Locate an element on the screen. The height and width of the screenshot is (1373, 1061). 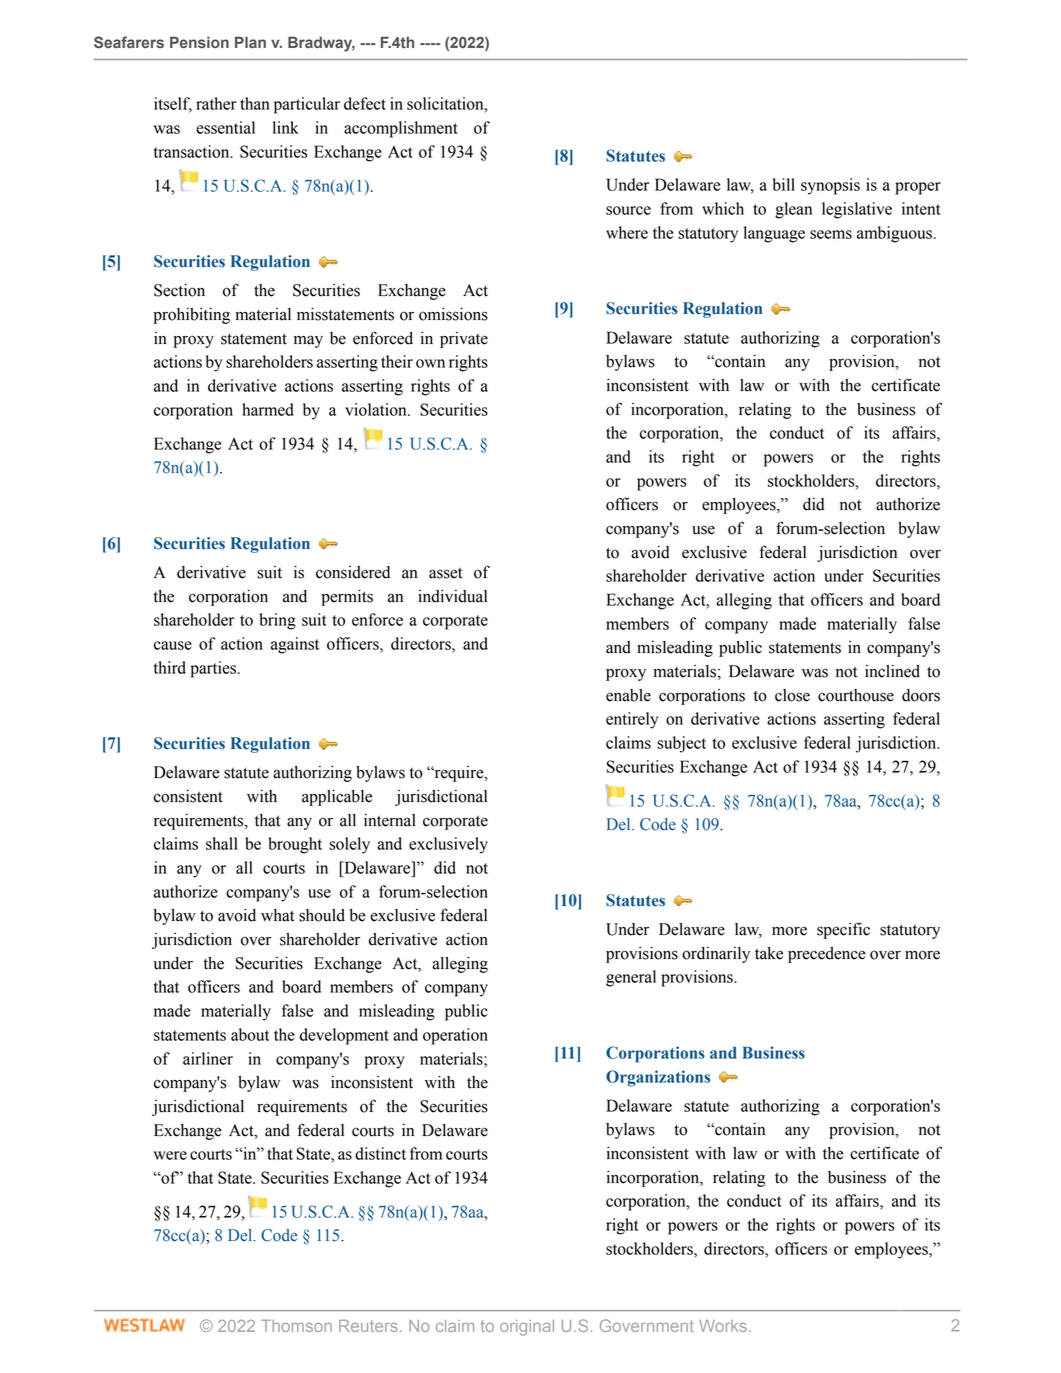
enable is located at coordinates (628, 695).
